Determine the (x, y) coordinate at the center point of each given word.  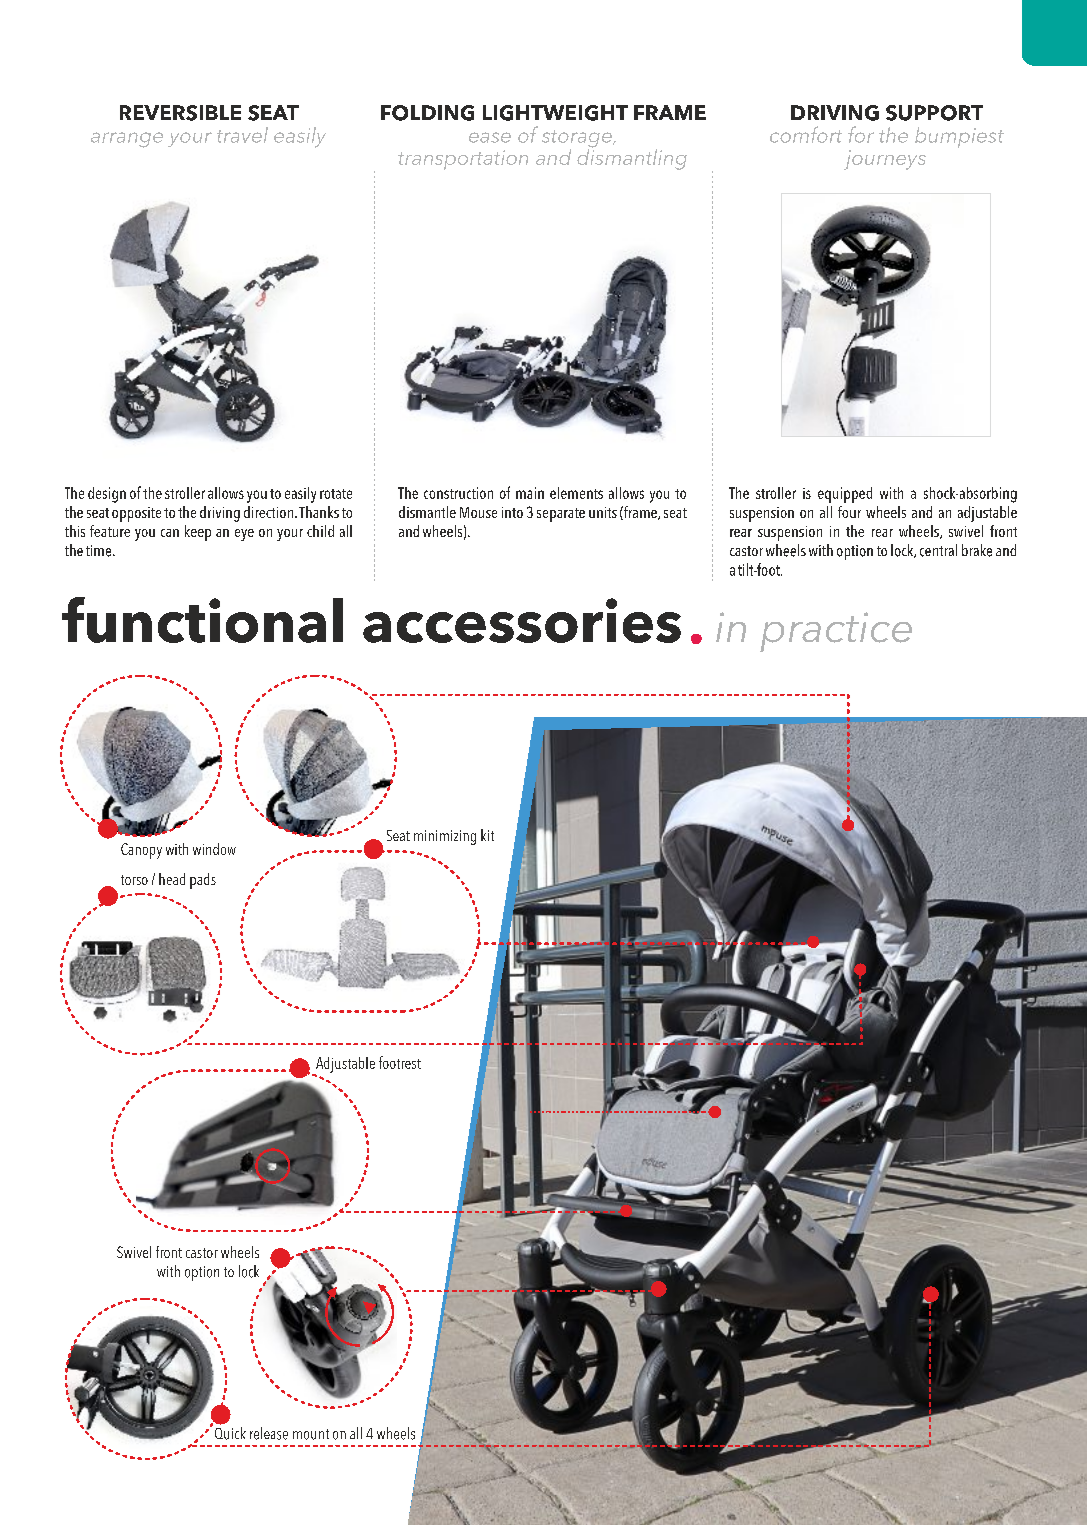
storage (578, 140)
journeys (885, 160)
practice (836, 632)
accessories (522, 620)
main (530, 493)
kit (487, 835)
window (214, 849)
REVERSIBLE (180, 113)
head (172, 879)
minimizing (445, 837)
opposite (136, 514)
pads (203, 881)
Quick (229, 1432)
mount (311, 1434)
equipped (845, 495)
